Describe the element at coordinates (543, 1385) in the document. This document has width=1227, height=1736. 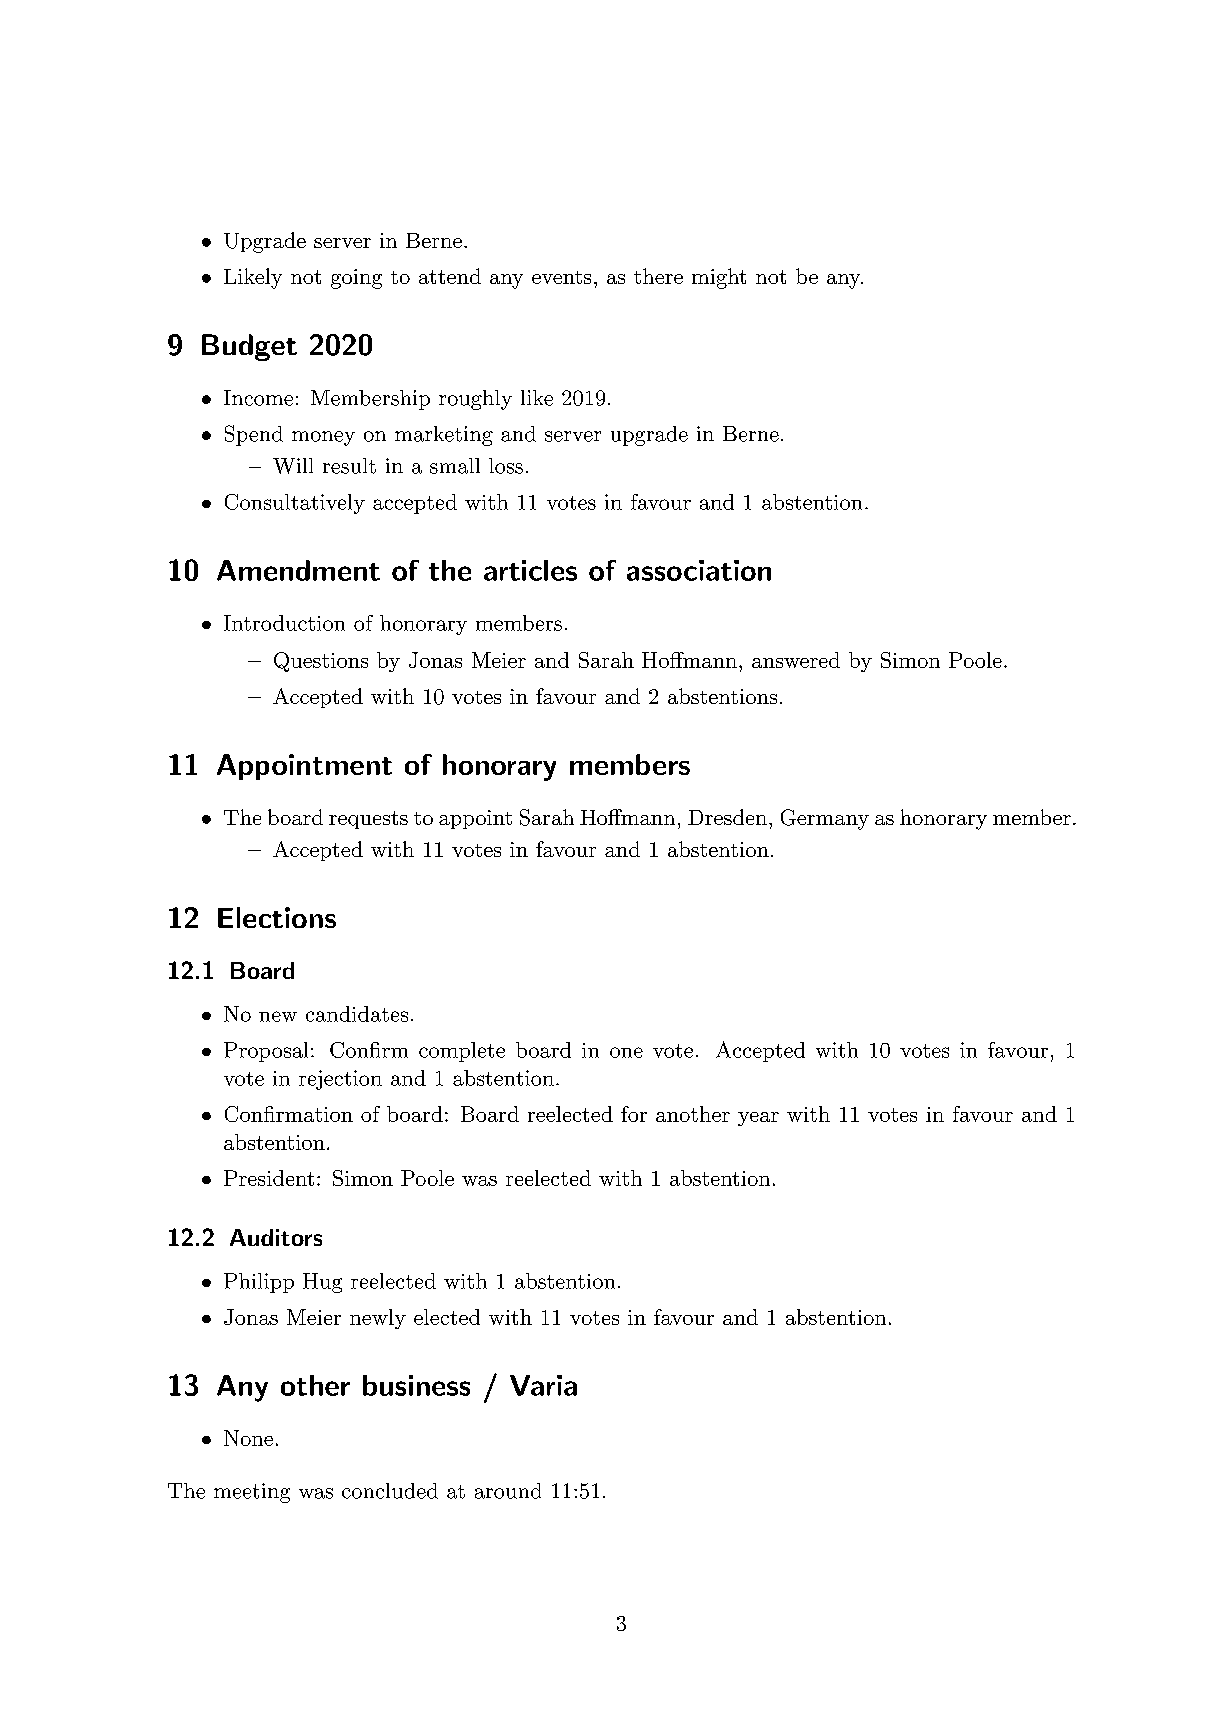
I see `Varia` at that location.
